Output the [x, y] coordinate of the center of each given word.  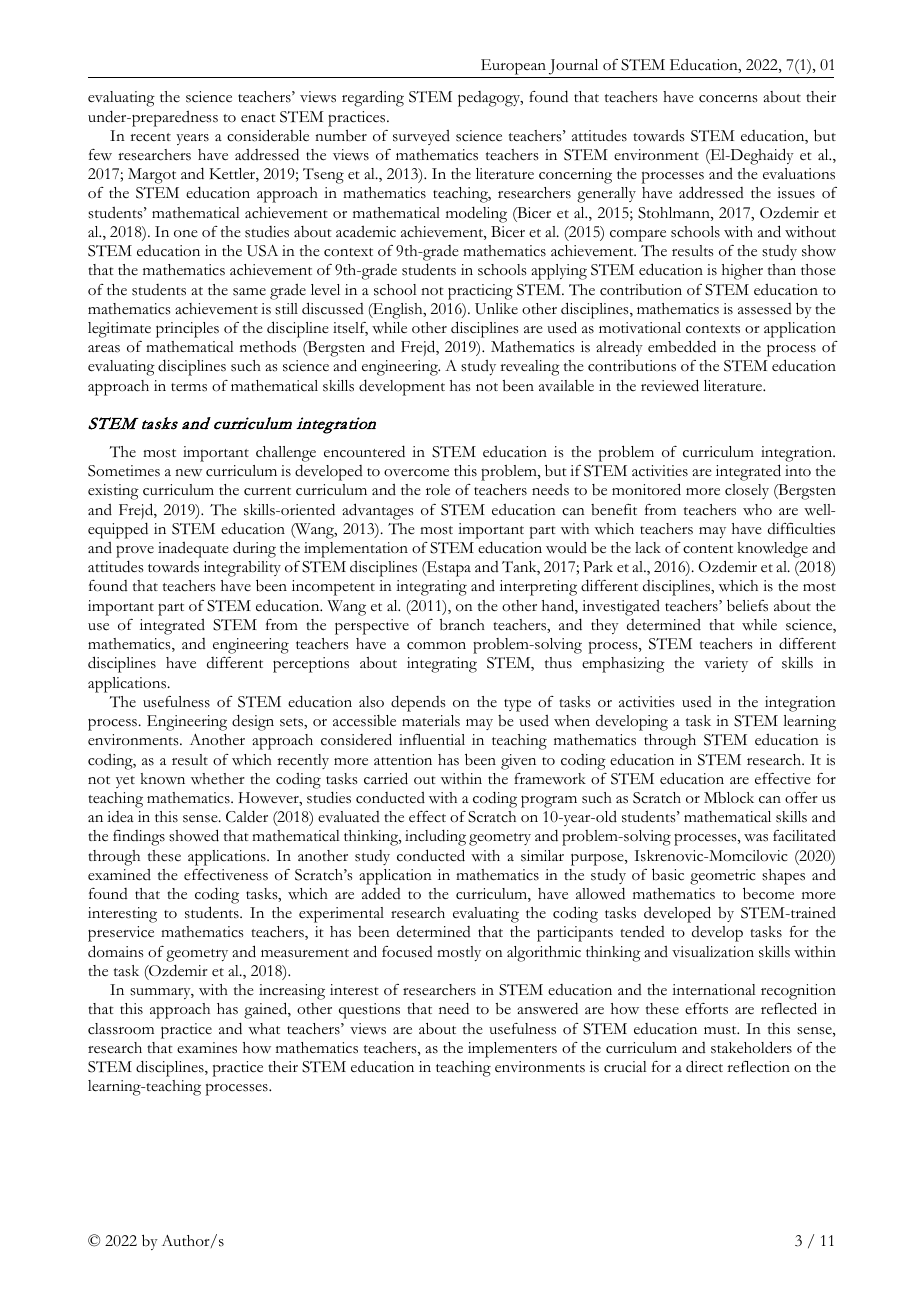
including [435, 837]
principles [187, 330]
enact [258, 118]
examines [207, 1048]
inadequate [193, 550]
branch [462, 625]
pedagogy [490, 99]
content [708, 549]
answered [547, 1008]
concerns [728, 99]
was [756, 838]
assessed [765, 309]
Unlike [496, 309]
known [163, 779]
